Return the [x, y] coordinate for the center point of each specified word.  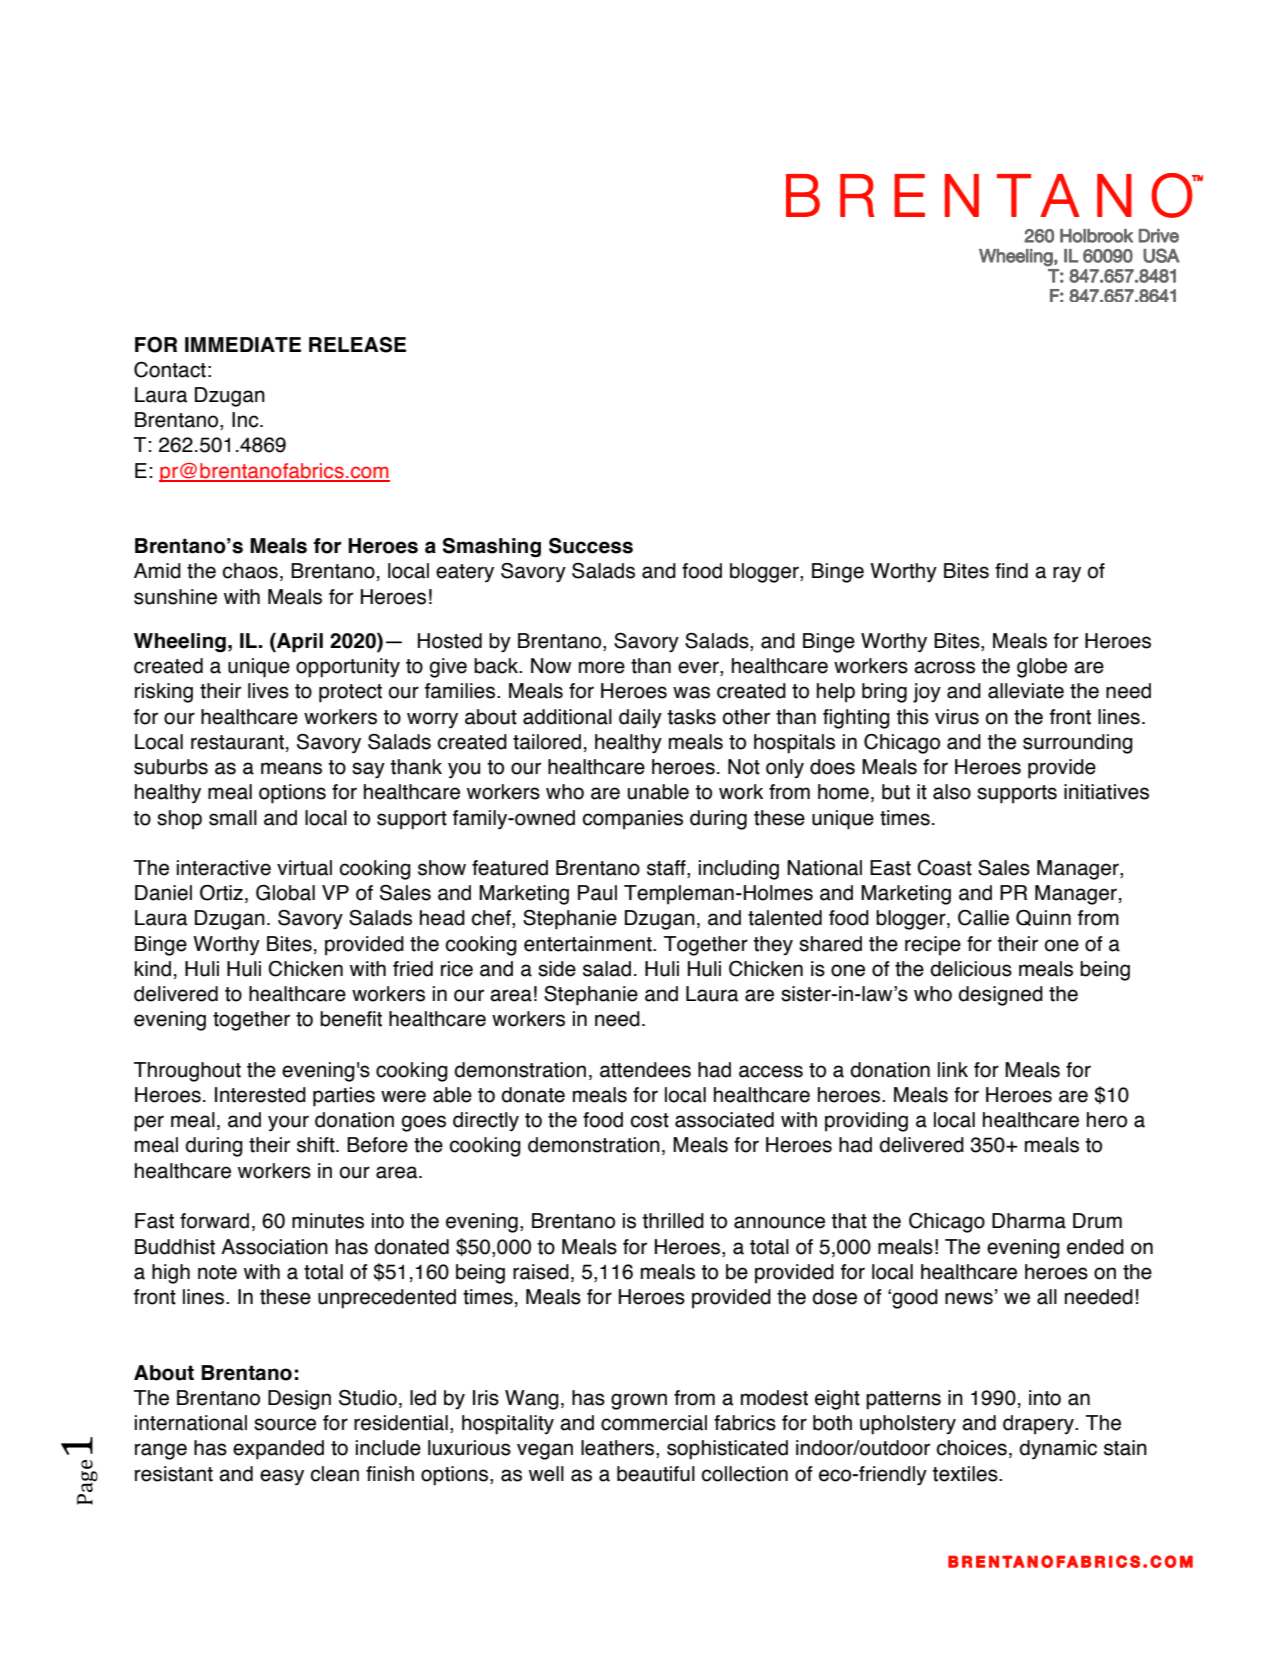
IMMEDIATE [243, 344]
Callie [983, 918]
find [1011, 571]
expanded [278, 1450]
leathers [619, 1449]
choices [972, 1448]
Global [285, 893]
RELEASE [357, 345]
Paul [597, 893]
